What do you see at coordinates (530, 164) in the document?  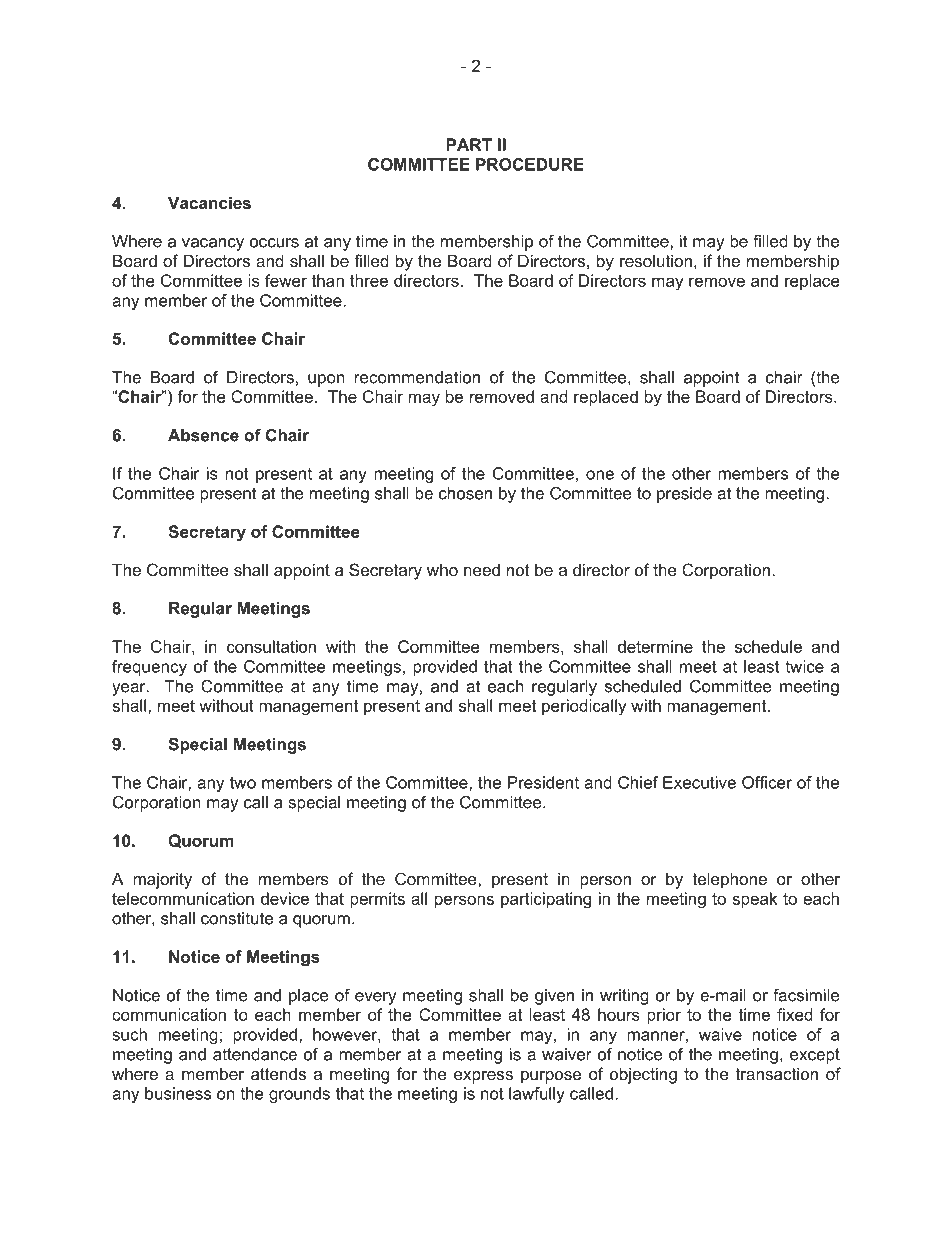 I see `PROCEDURE` at bounding box center [530, 164].
